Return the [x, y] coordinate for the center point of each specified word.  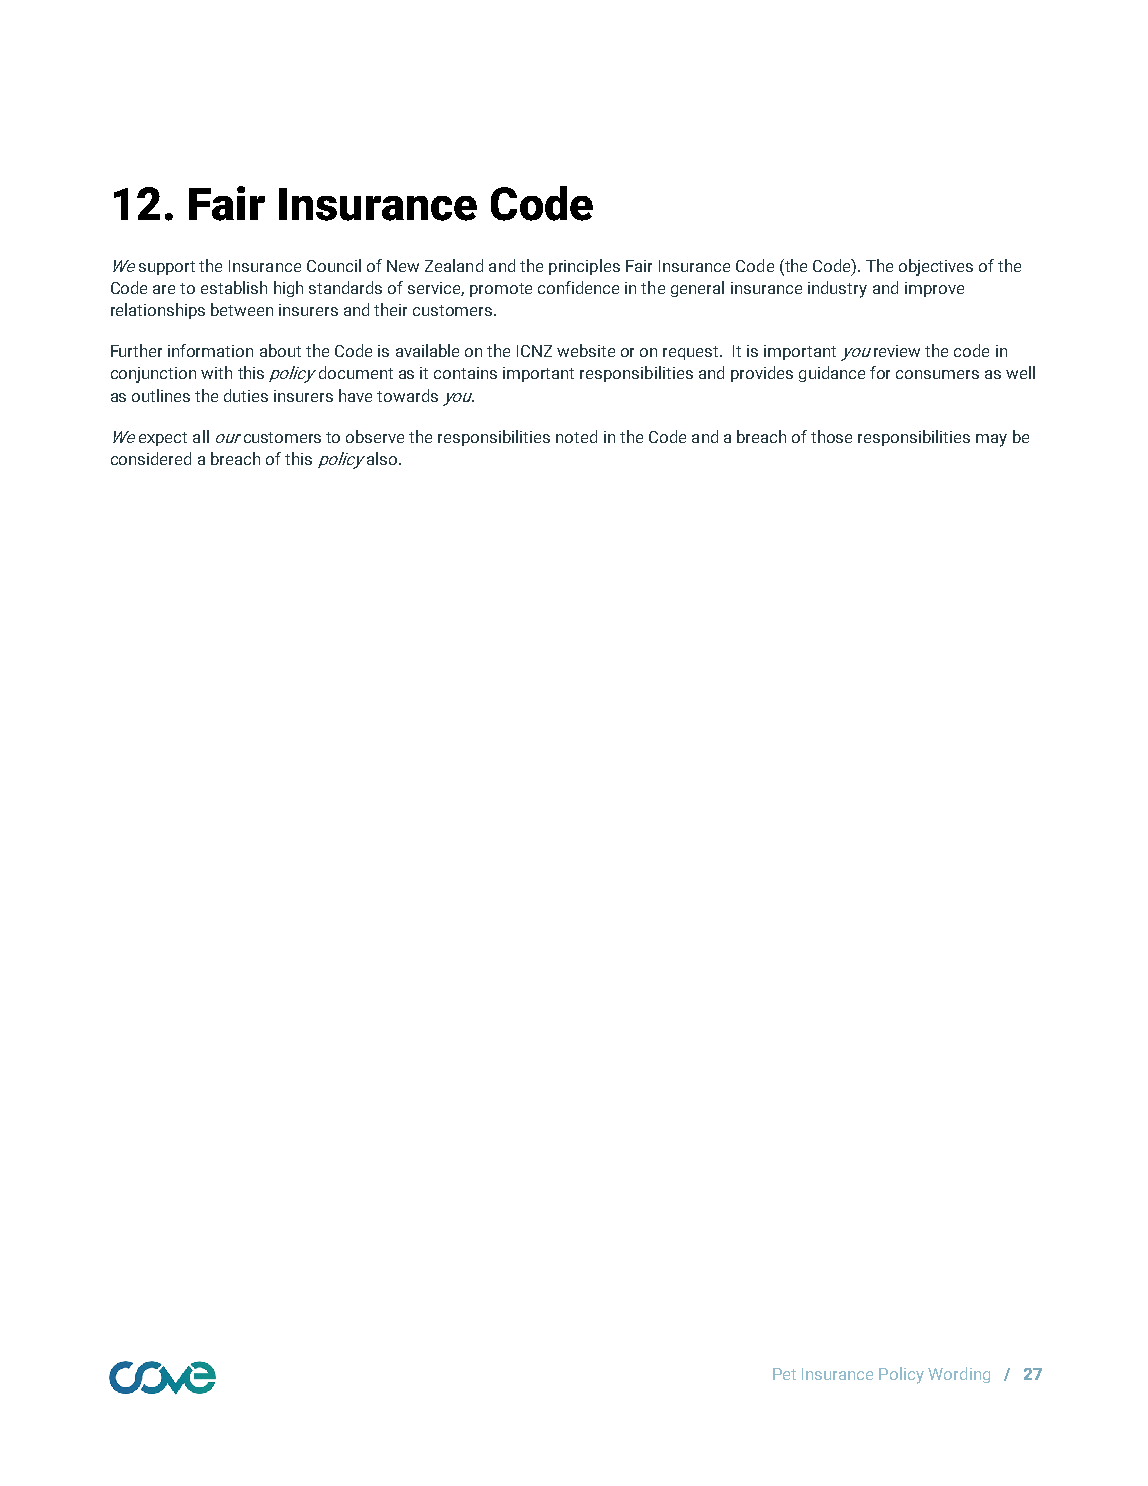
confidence [578, 287]
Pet [784, 1374]
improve [934, 289]
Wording [959, 1375]
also [382, 458]
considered [151, 458]
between [242, 309]
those [831, 436]
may [991, 440]
